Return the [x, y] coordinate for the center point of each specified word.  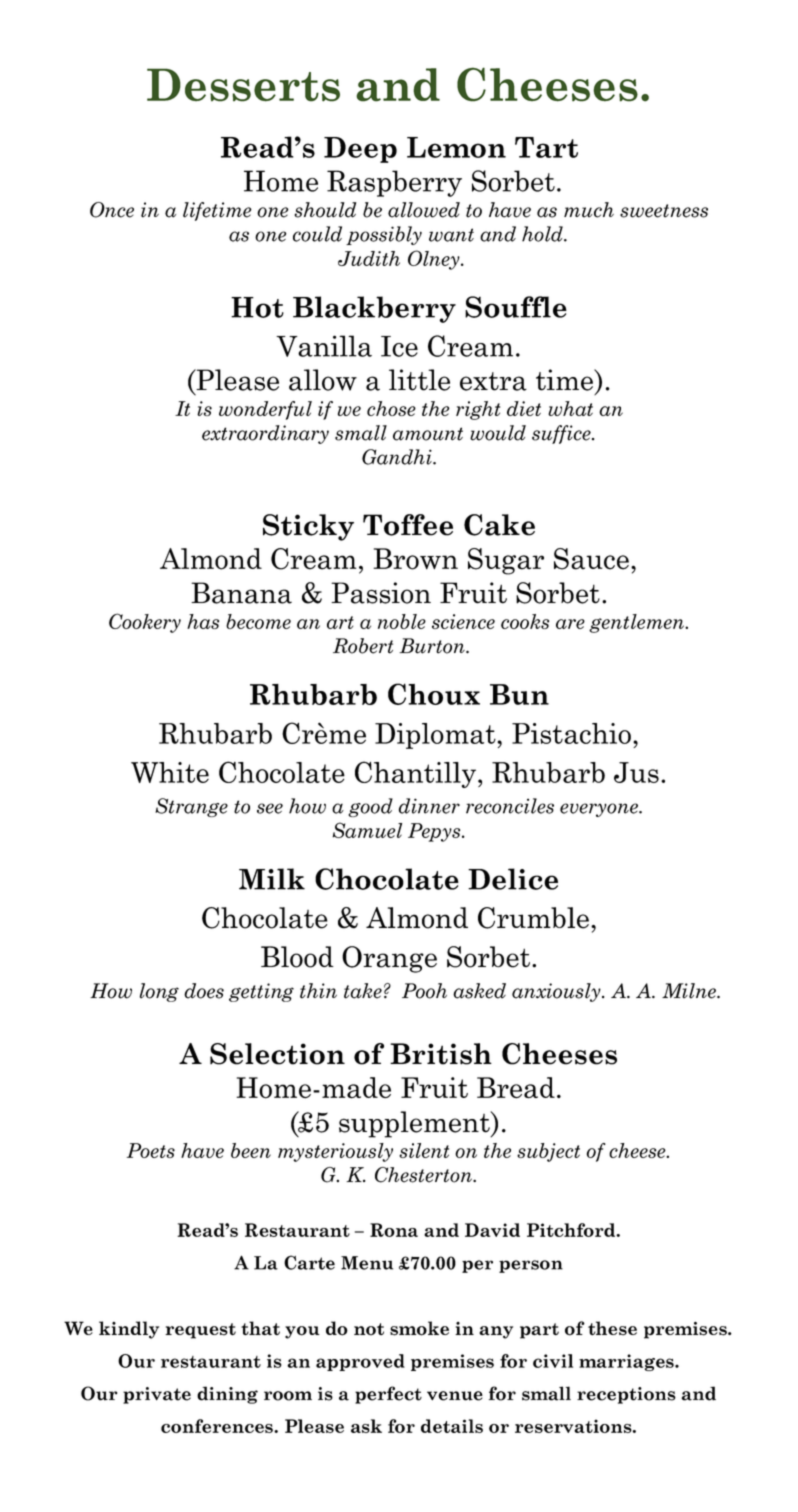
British [441, 1054]
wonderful [265, 410]
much [589, 210]
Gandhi [398, 457]
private [157, 1395]
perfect [388, 1395]
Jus [636, 772]
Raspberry [394, 183]
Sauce [591, 559]
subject [548, 1152]
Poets [151, 1150]
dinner [429, 806]
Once [112, 210]
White [170, 772]
